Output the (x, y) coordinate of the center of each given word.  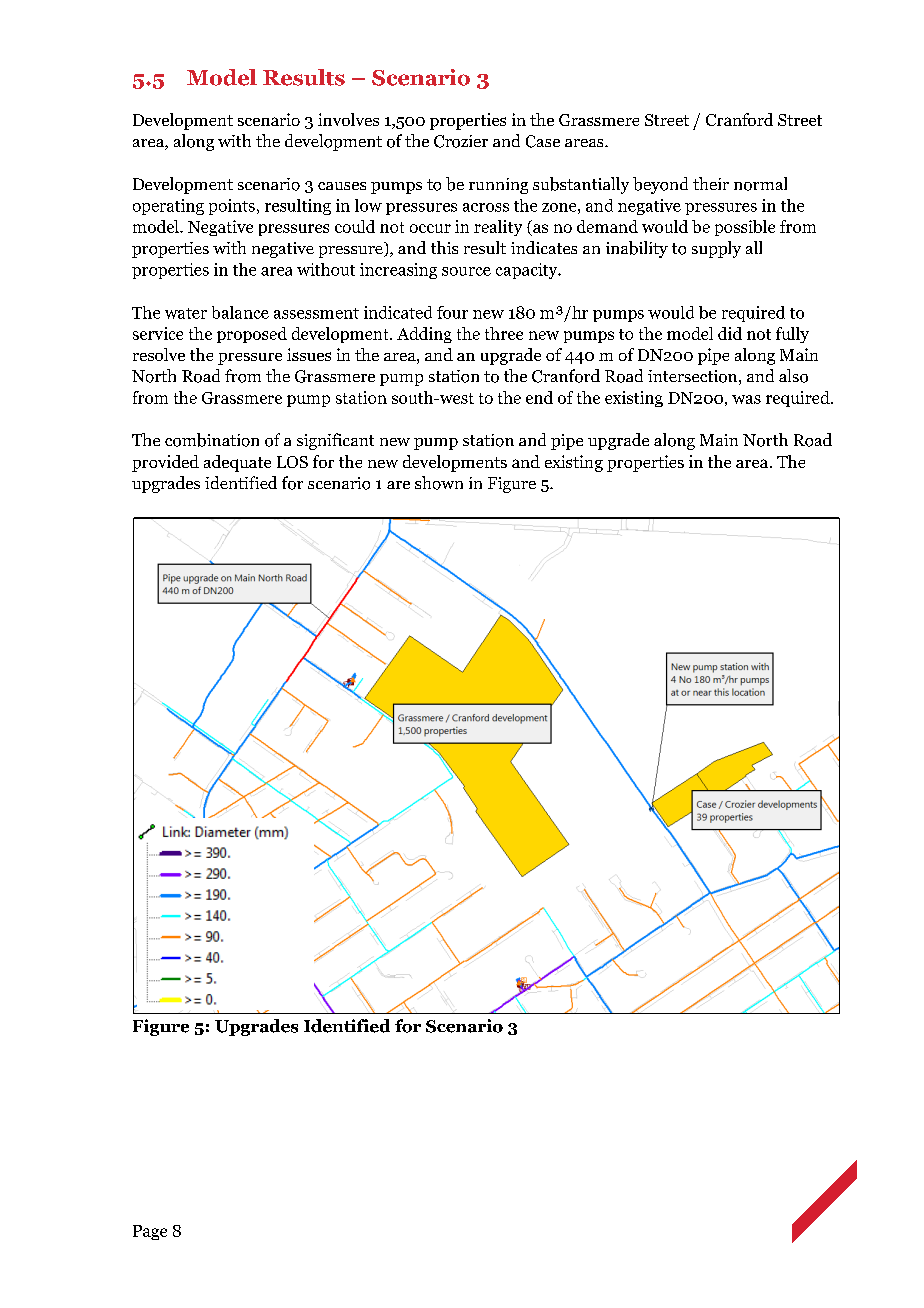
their (711, 183)
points (232, 207)
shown (439, 483)
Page (150, 1232)
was (746, 399)
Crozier (461, 141)
